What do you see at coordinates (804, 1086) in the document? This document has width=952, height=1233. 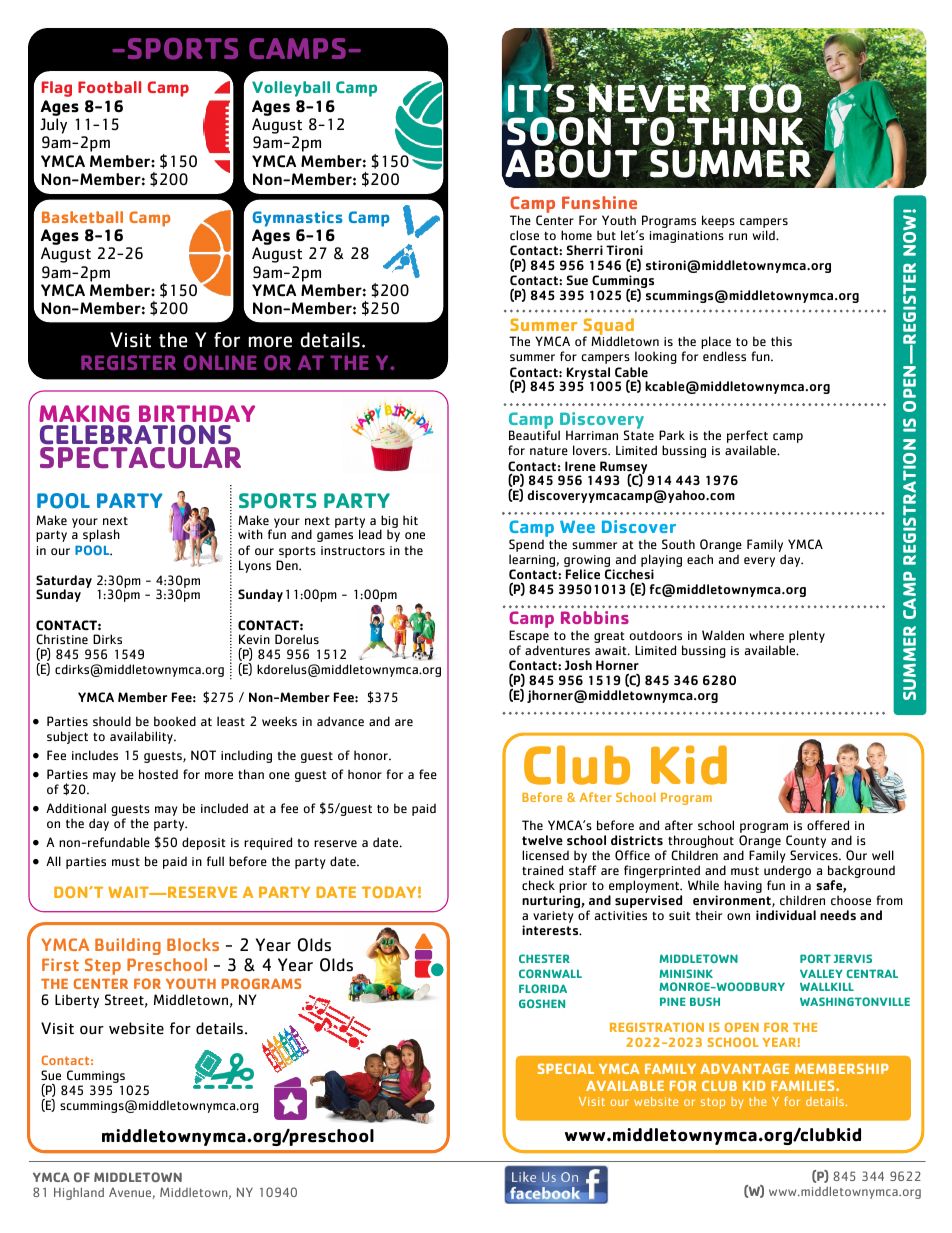 I see `FAMILIES` at bounding box center [804, 1086].
